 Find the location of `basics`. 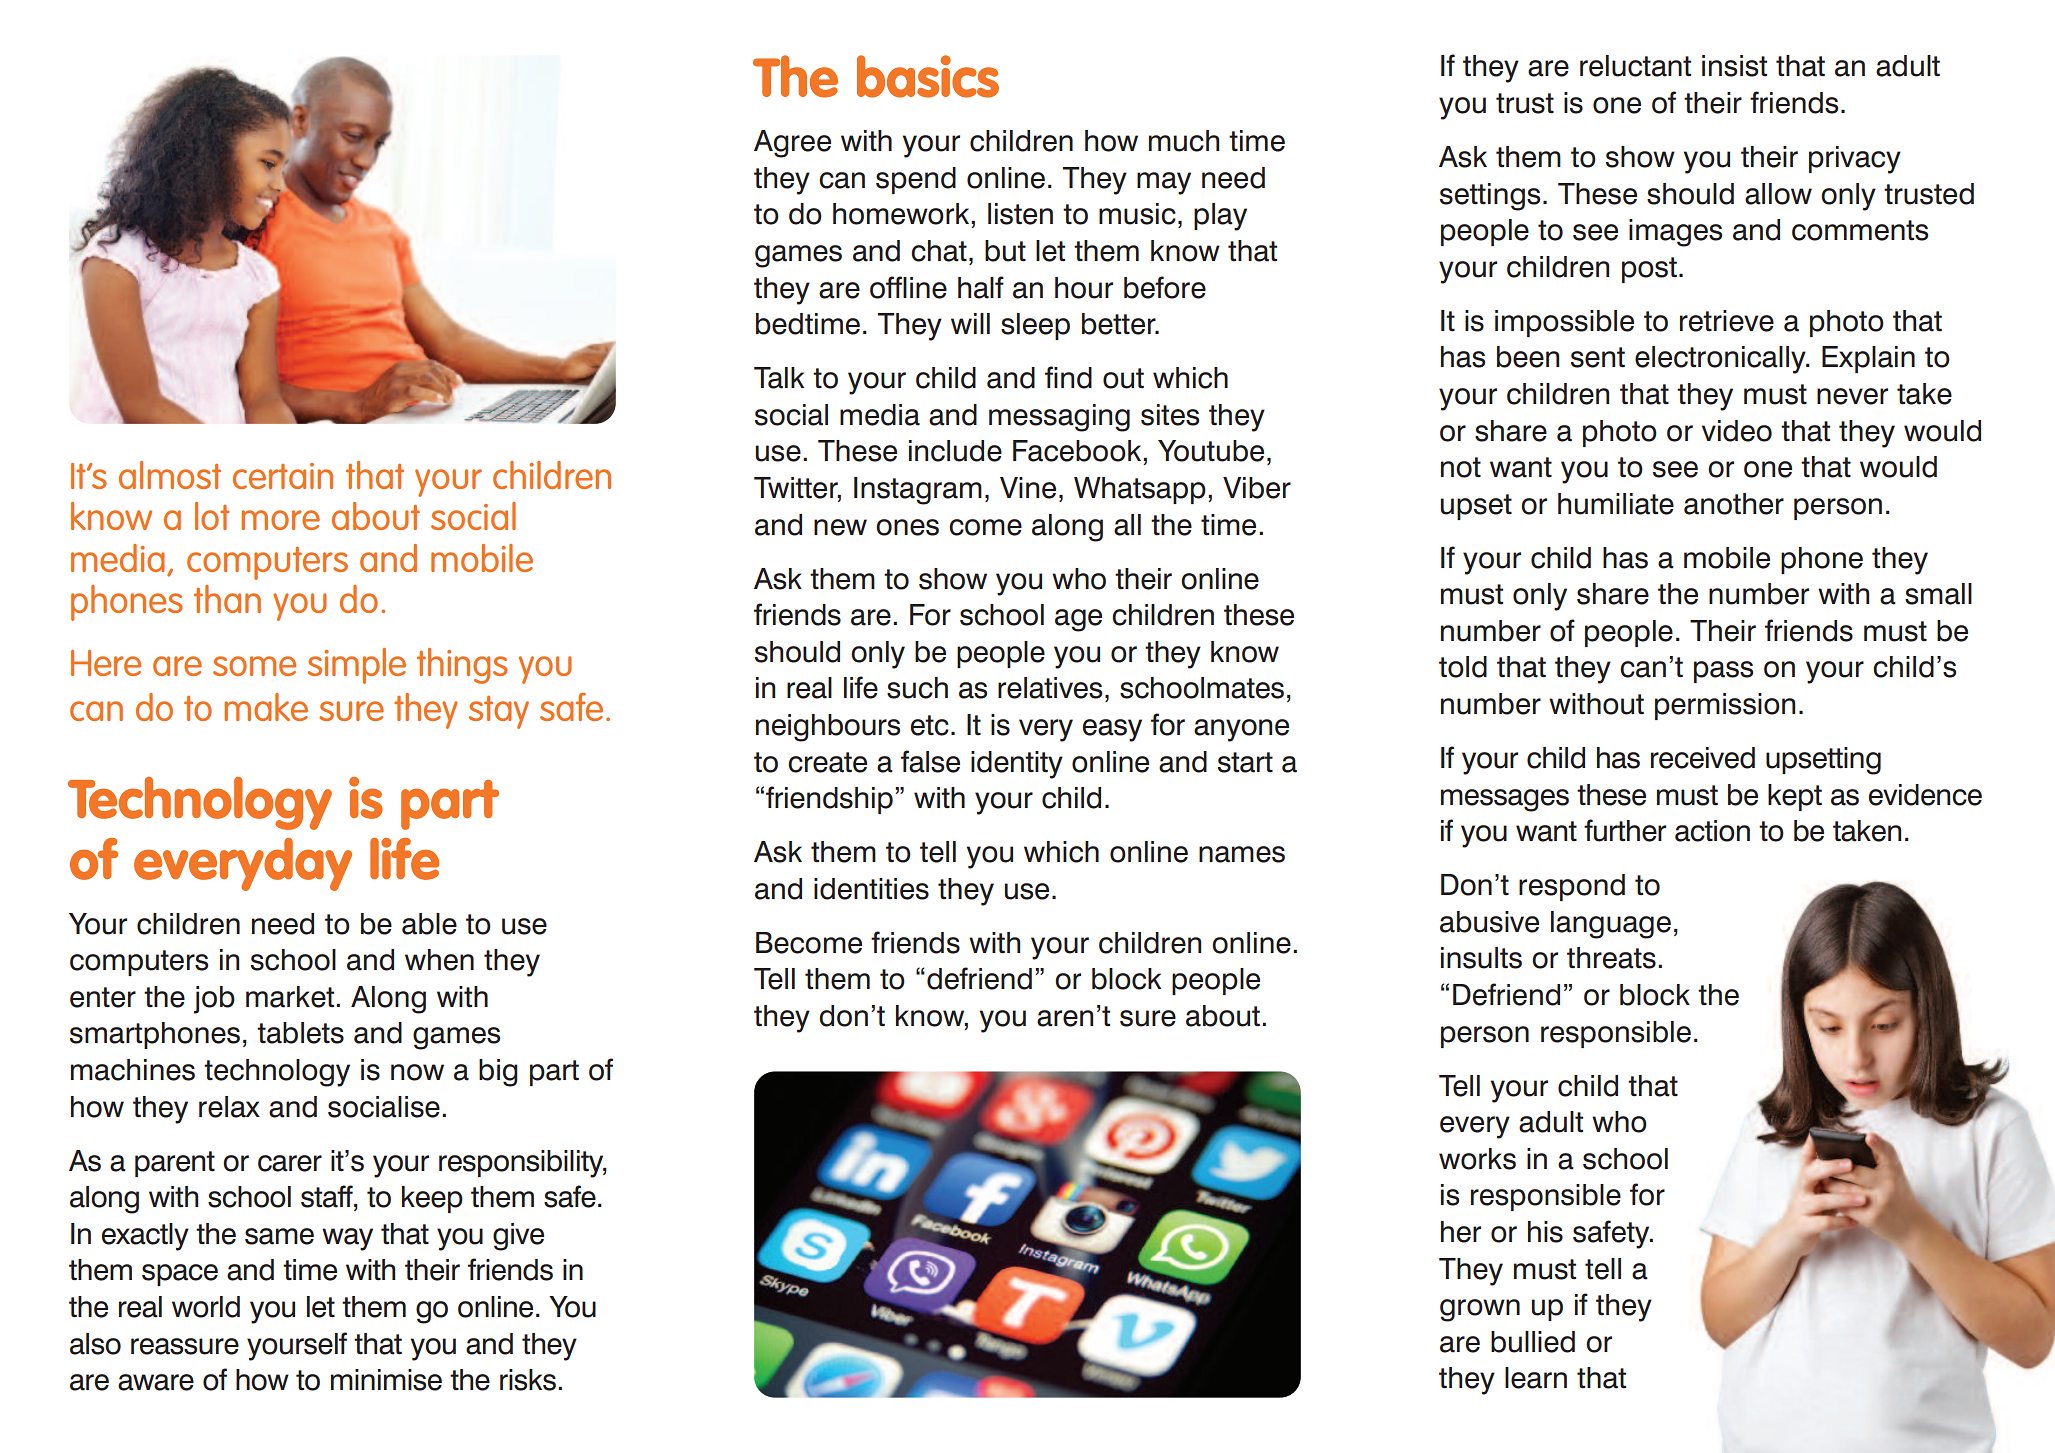

basics is located at coordinates (928, 76).
